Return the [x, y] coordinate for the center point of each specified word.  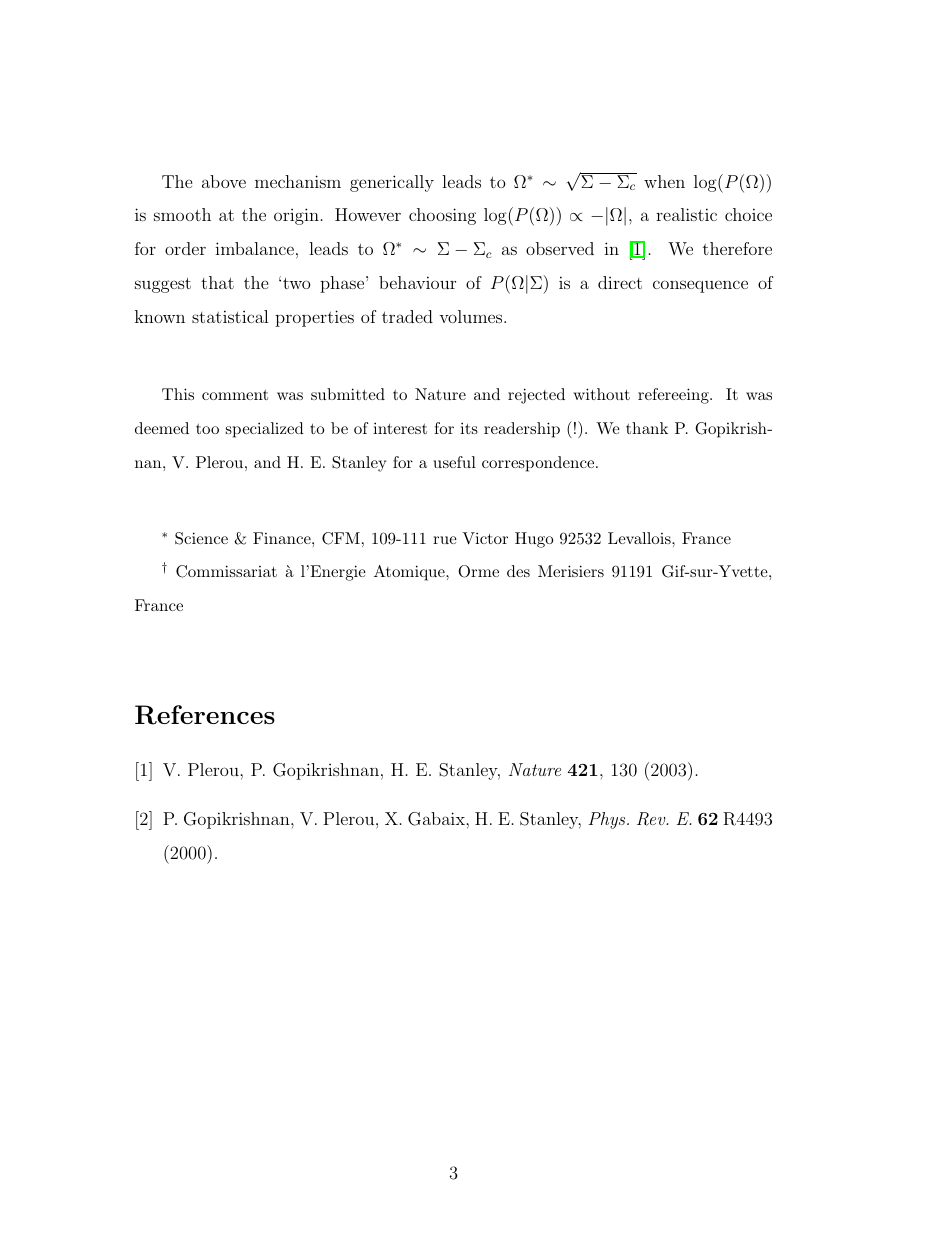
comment [235, 395]
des [518, 571]
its [469, 428]
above [224, 181]
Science [201, 538]
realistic [686, 214]
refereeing [674, 396]
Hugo [534, 540]
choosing [442, 216]
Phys [608, 820]
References [205, 715]
